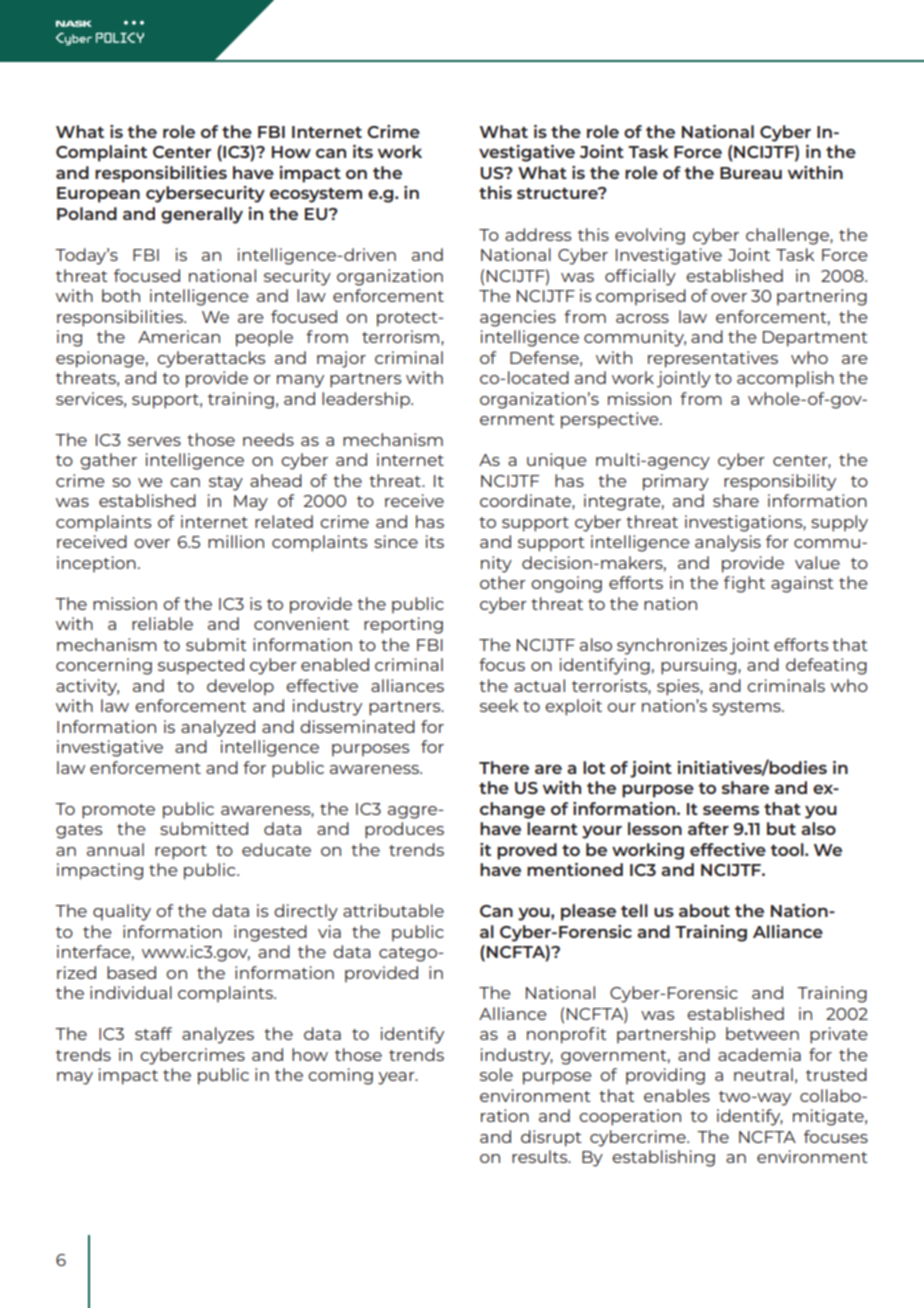 The height and width of the screenshot is (1308, 924). What do you see at coordinates (179, 336) in the screenshot?
I see `American` at bounding box center [179, 336].
